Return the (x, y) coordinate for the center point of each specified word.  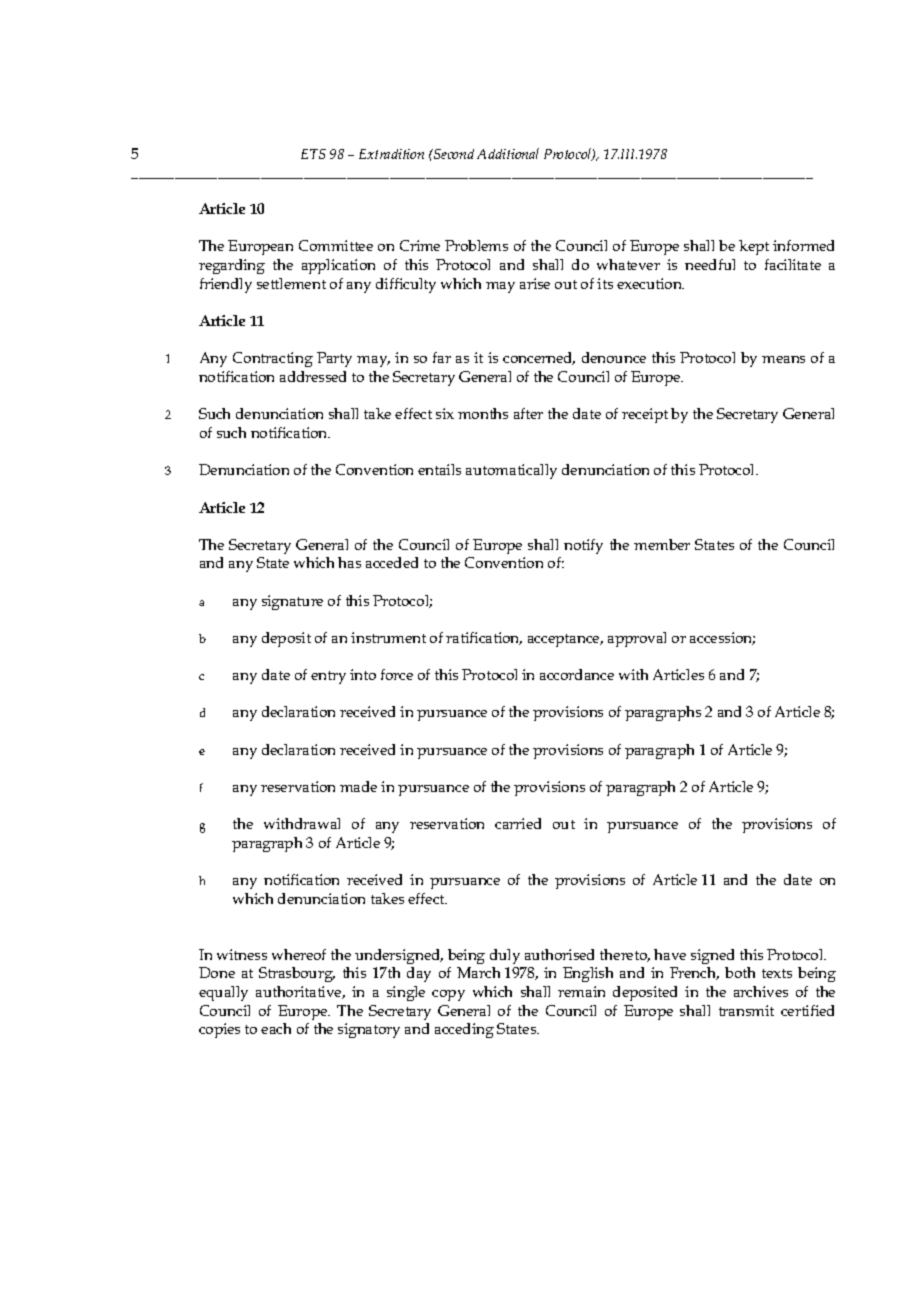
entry (328, 677)
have (670, 954)
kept (754, 247)
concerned (539, 358)
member (662, 544)
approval (637, 639)
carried (518, 823)
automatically (511, 471)
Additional (508, 153)
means (783, 359)
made (358, 786)
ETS (313, 154)
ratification (484, 638)
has (349, 562)
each (276, 1028)
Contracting (273, 359)
